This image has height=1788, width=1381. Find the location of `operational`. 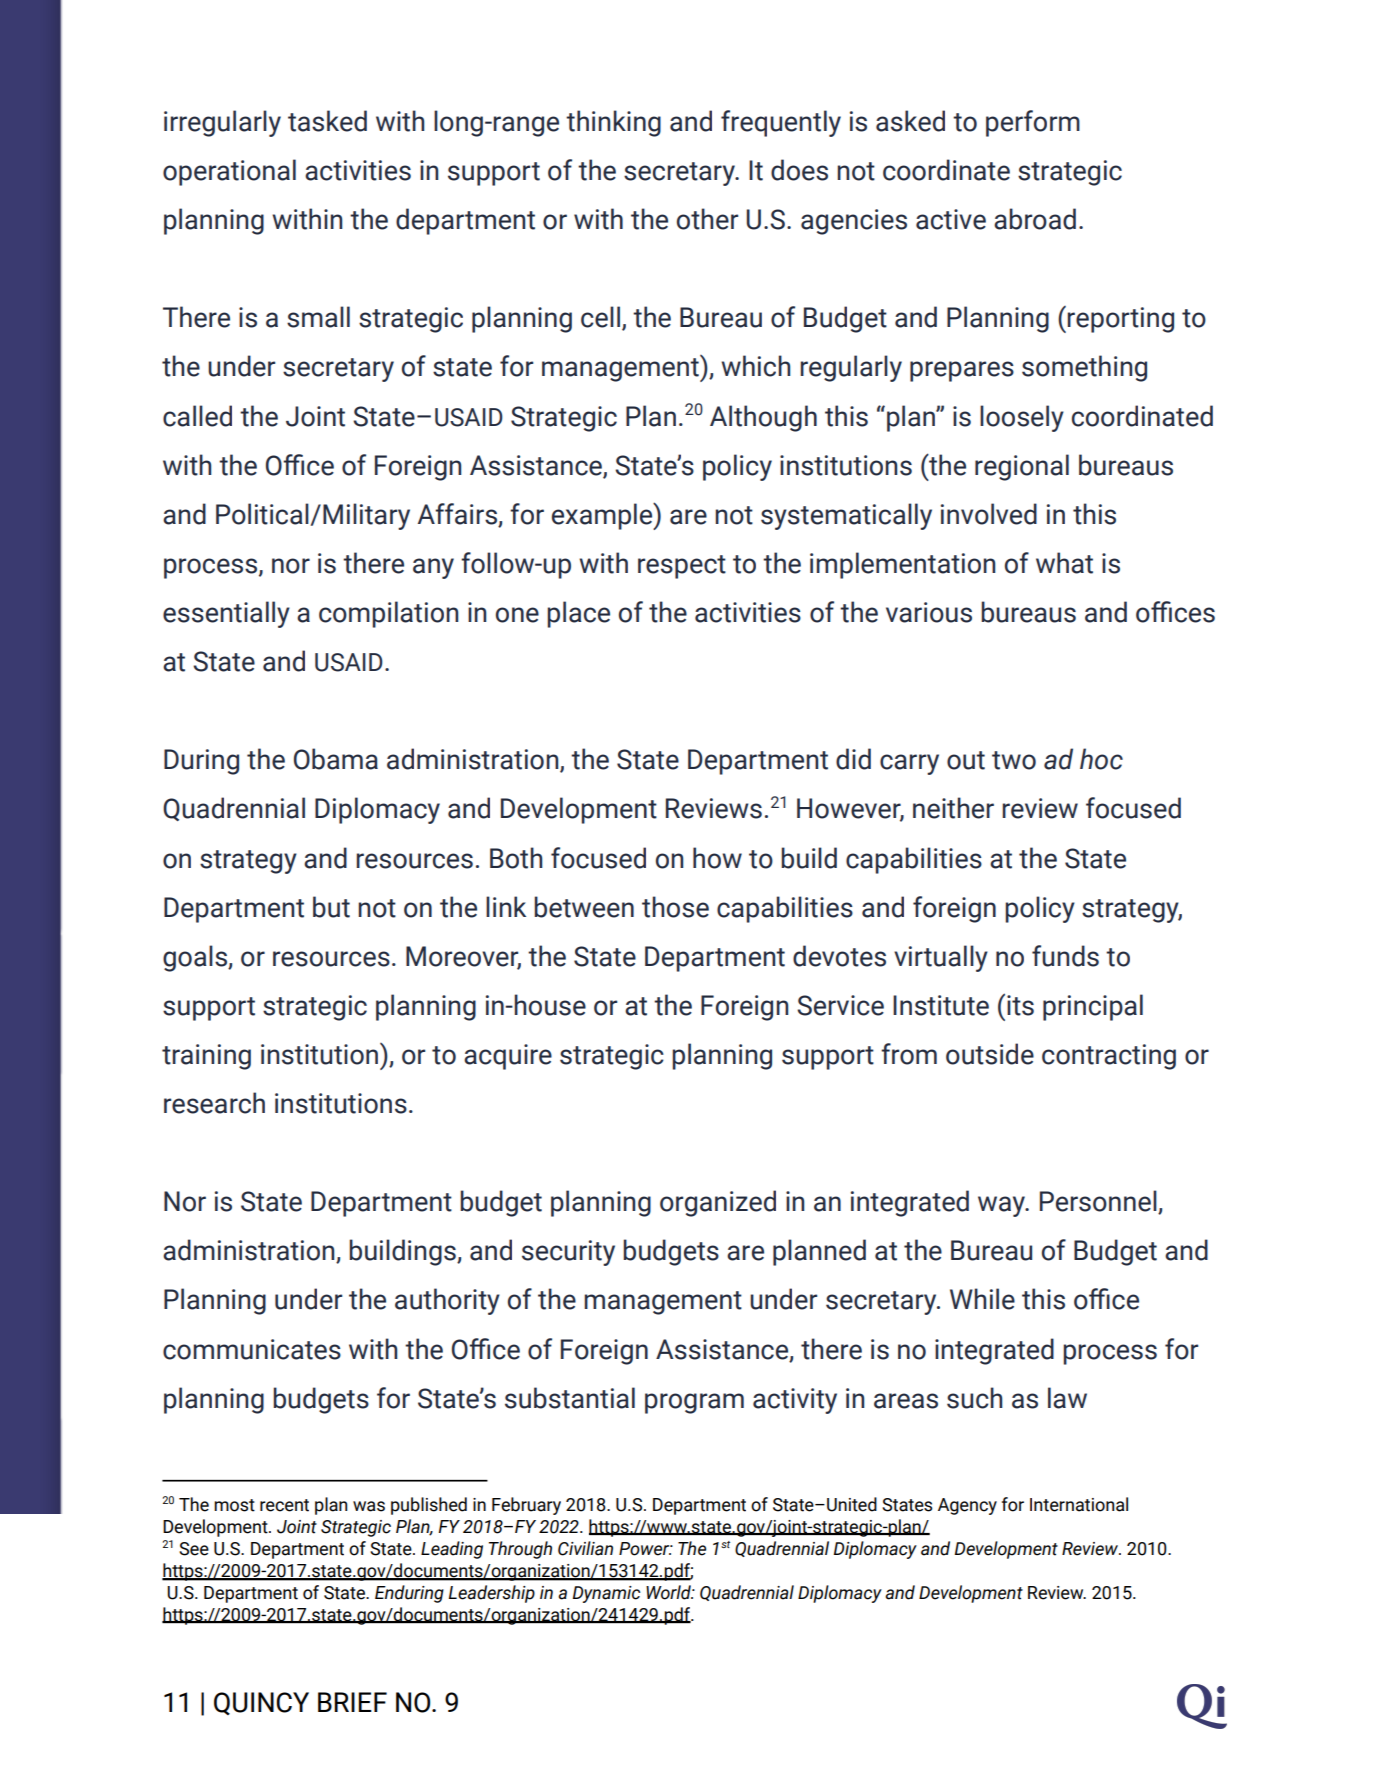

operational is located at coordinates (229, 172).
